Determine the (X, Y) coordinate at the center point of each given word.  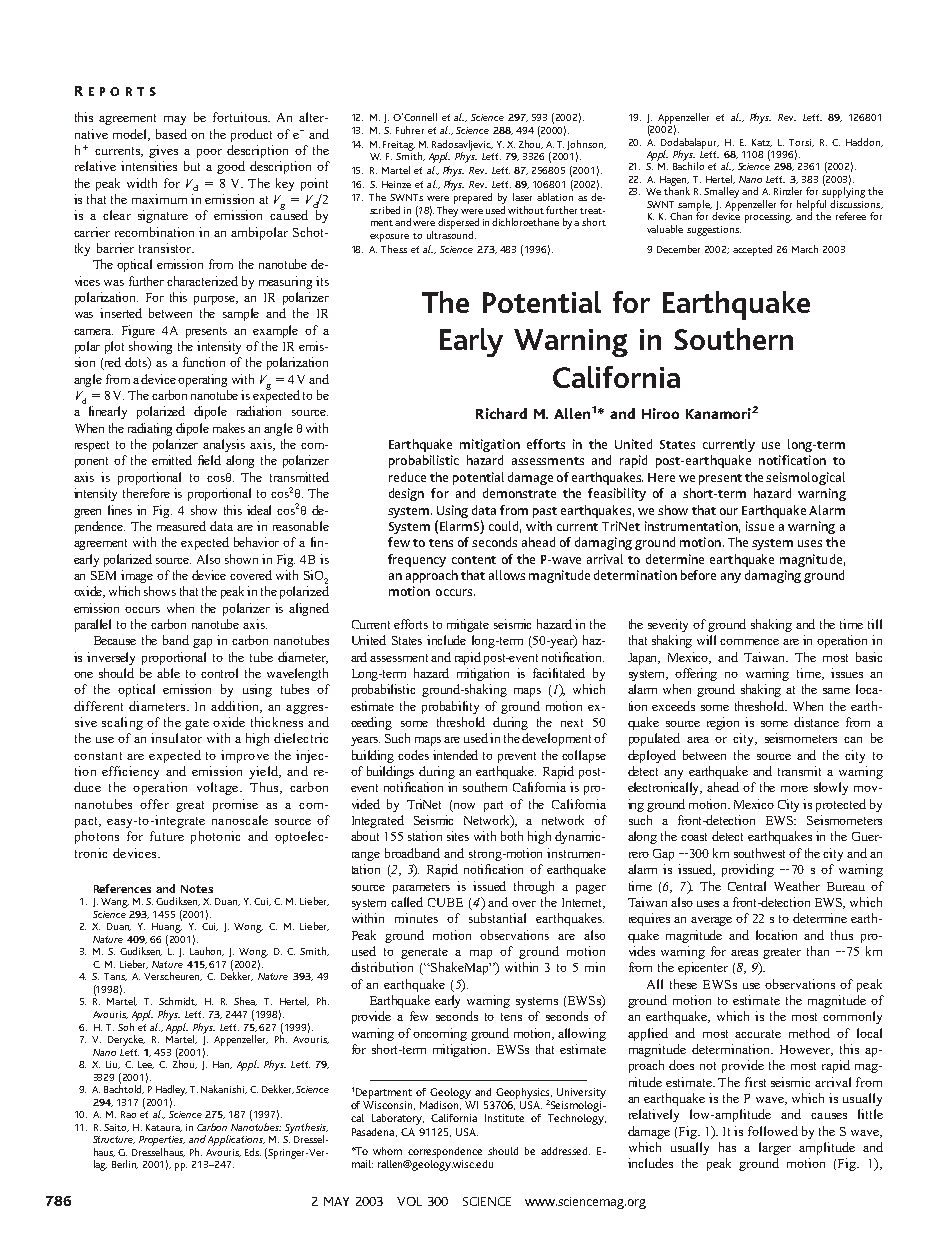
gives (163, 151)
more (794, 789)
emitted (172, 460)
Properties (162, 1142)
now (464, 806)
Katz (762, 143)
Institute (504, 1118)
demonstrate (519, 493)
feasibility (617, 494)
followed (773, 1131)
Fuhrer (410, 130)
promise (235, 805)
